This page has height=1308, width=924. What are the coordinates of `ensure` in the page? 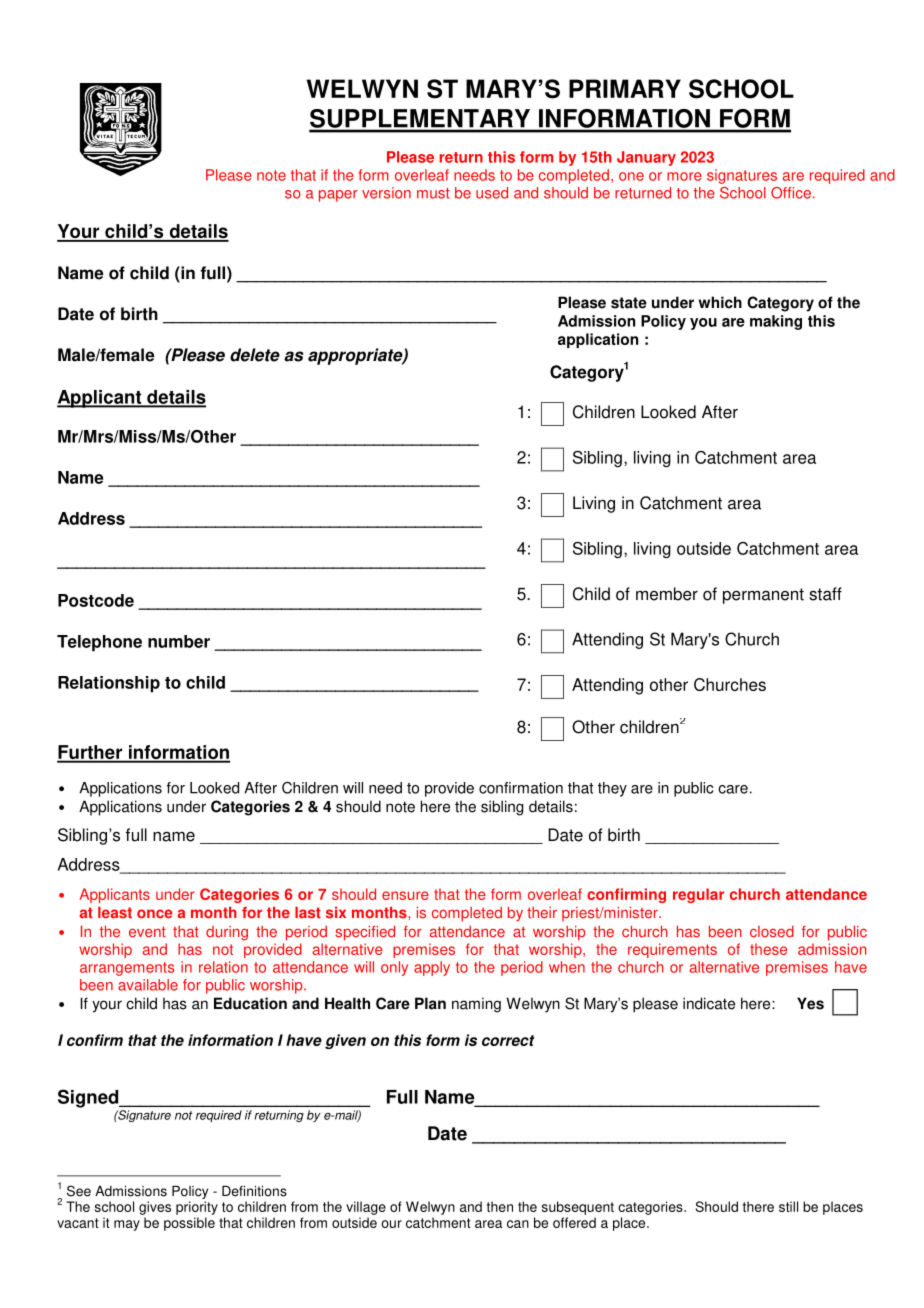 It's located at (405, 895).
